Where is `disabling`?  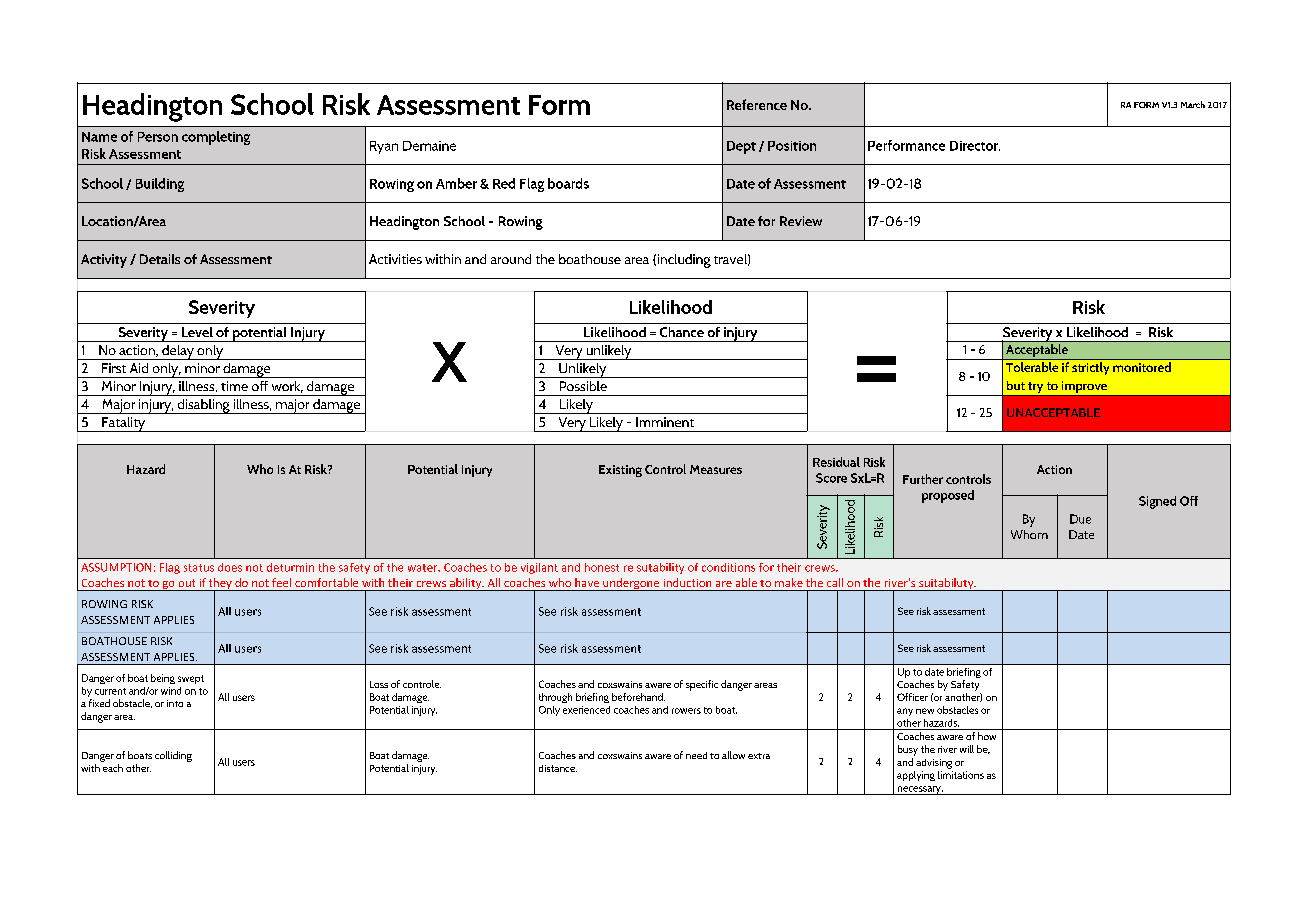
disabling is located at coordinates (203, 406).
